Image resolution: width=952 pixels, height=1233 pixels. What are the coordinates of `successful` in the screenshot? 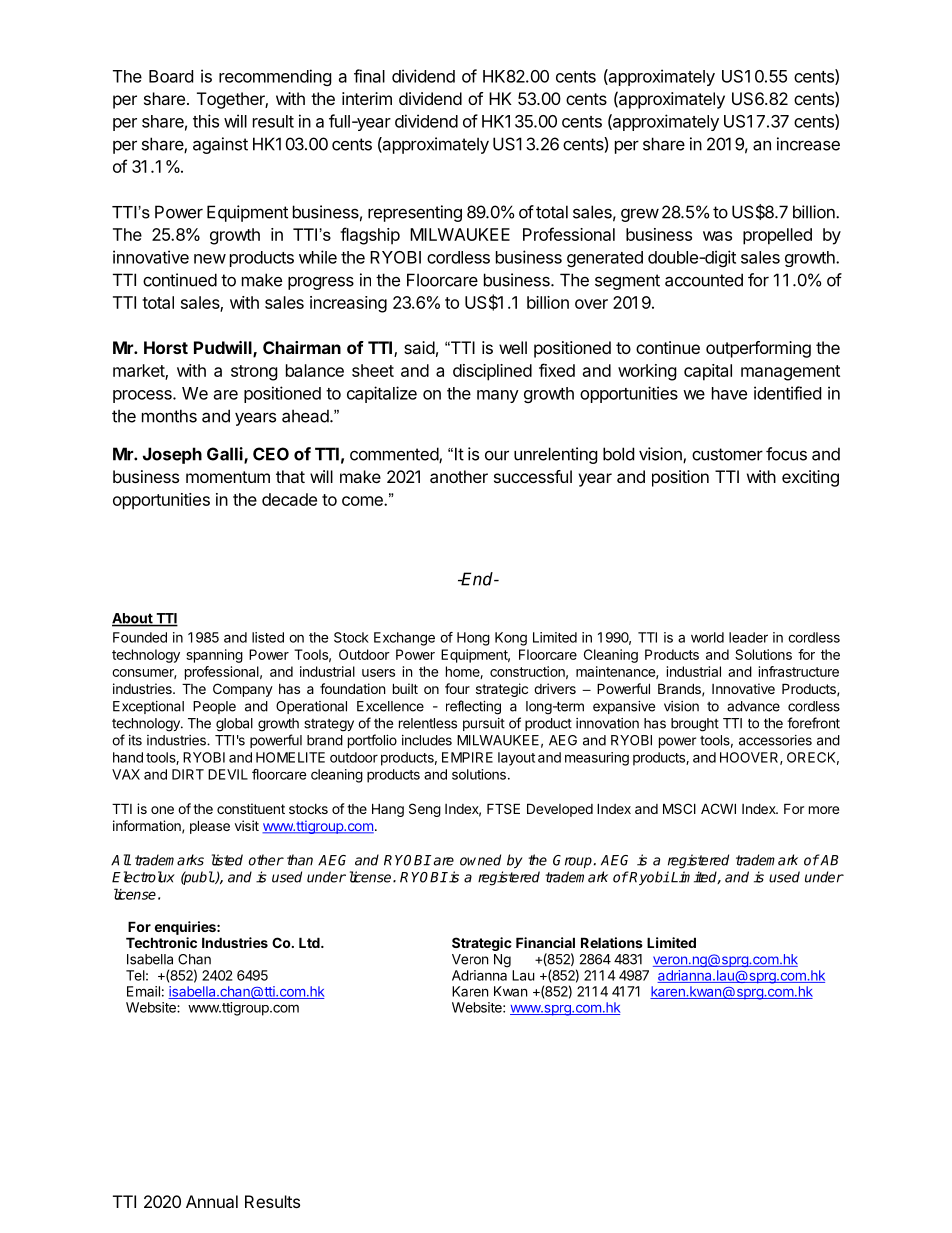 It's located at (533, 476).
